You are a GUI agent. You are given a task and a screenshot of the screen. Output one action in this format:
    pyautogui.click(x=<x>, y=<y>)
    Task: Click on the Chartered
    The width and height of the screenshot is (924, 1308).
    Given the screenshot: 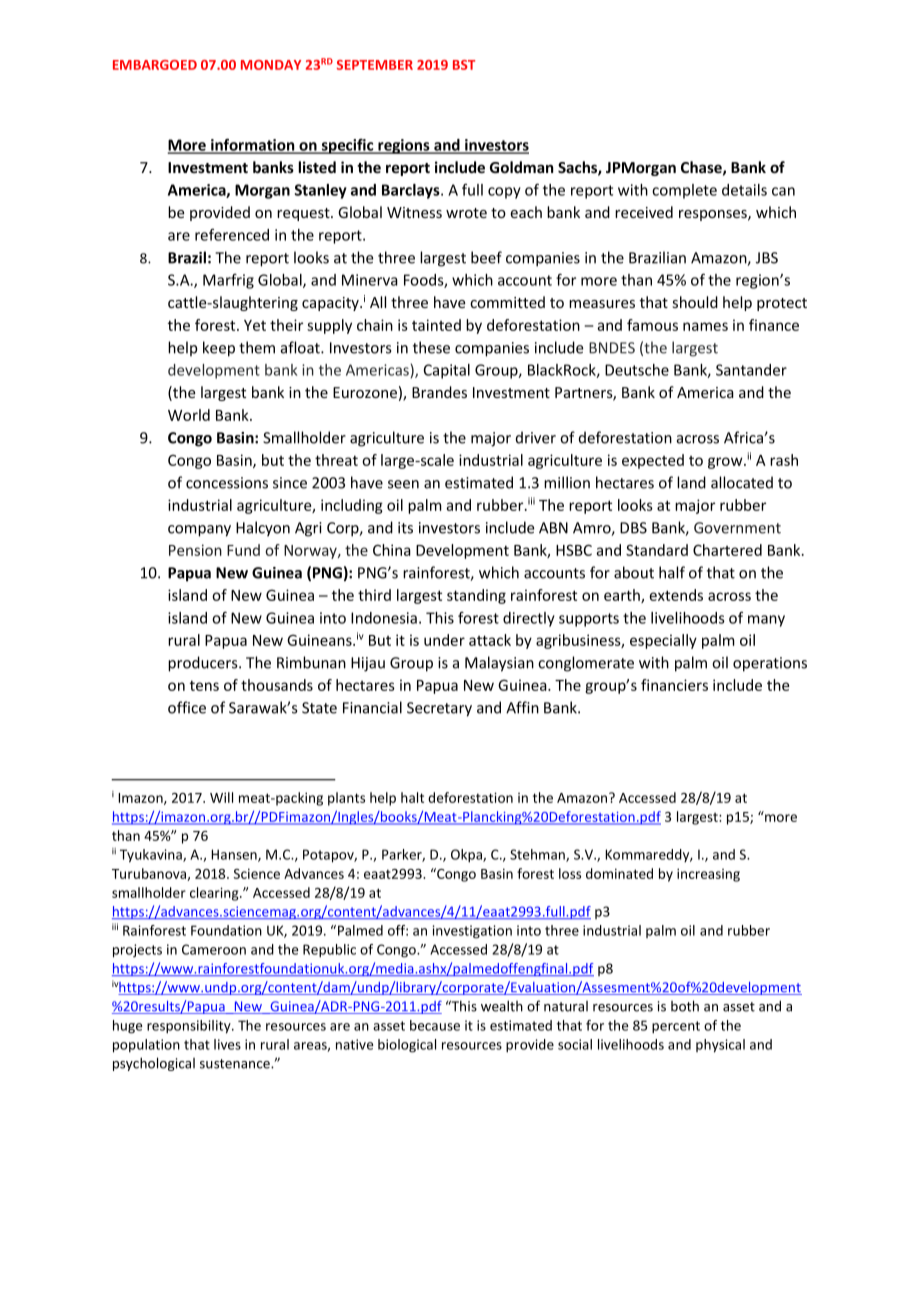 What is the action you would take?
    pyautogui.click(x=727, y=550)
